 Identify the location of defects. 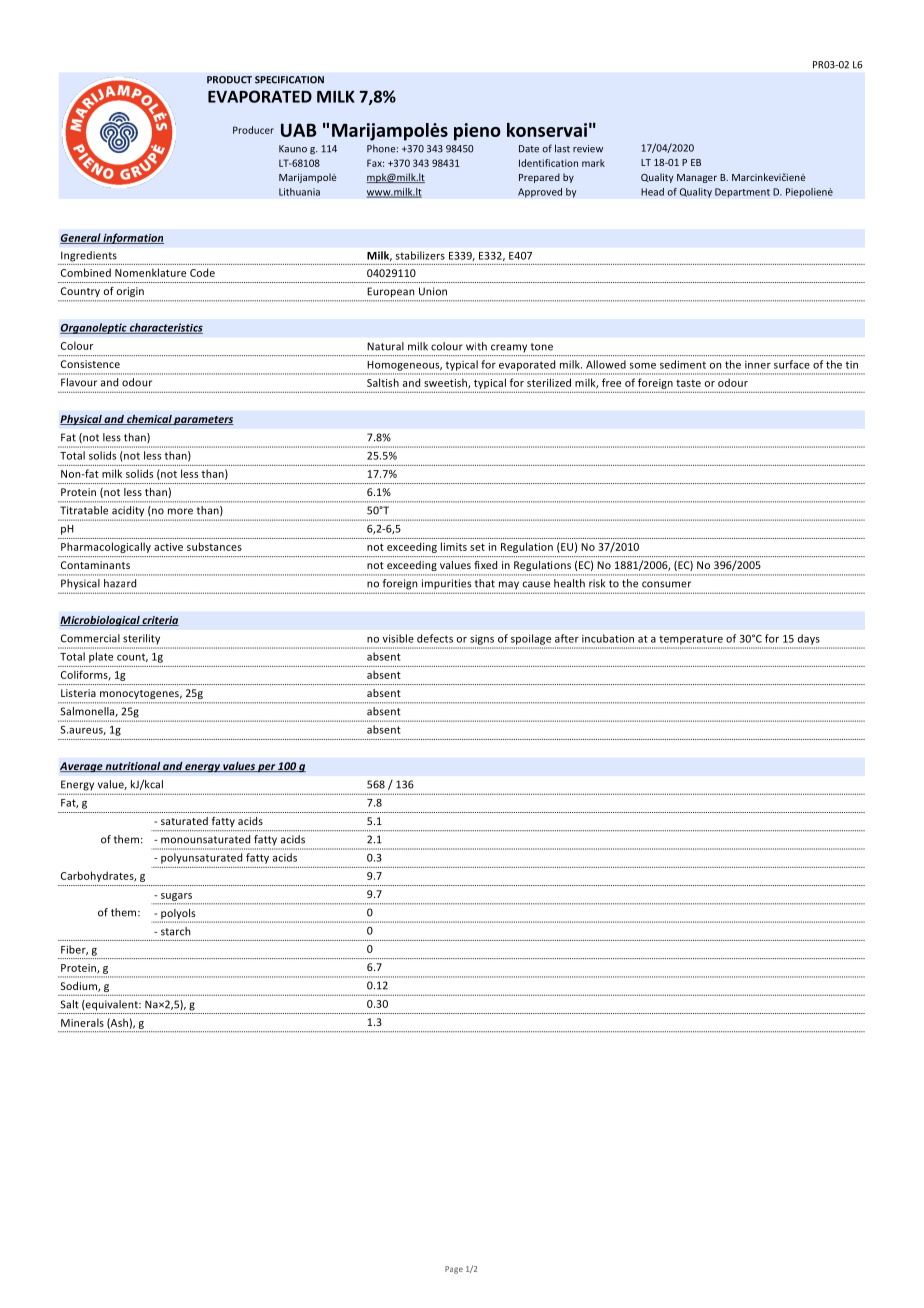
(435, 638).
